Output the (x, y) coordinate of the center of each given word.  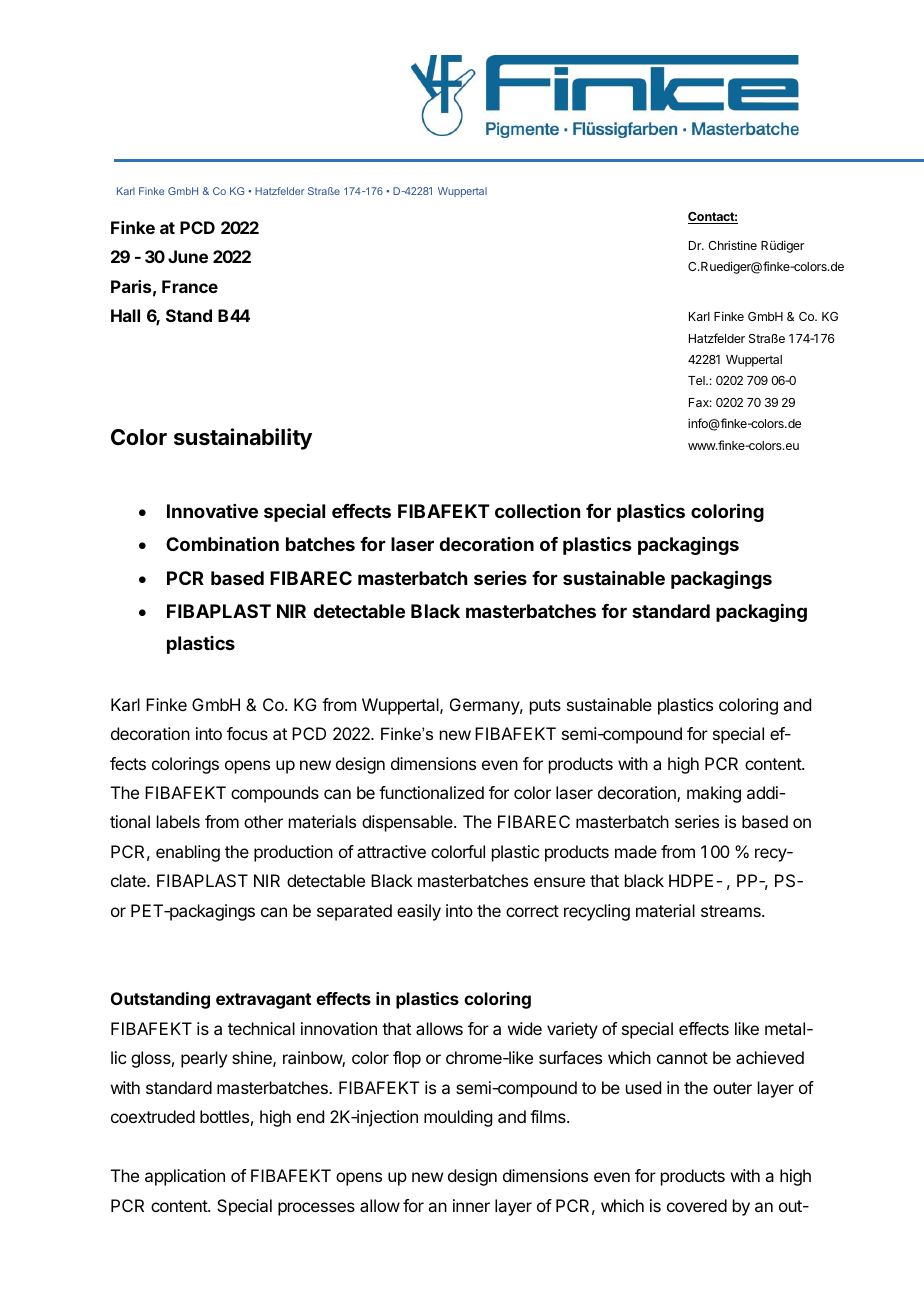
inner (471, 1205)
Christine (732, 245)
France (190, 286)
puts (545, 707)
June (188, 256)
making (714, 794)
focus (247, 733)
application (185, 1177)
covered (697, 1205)
